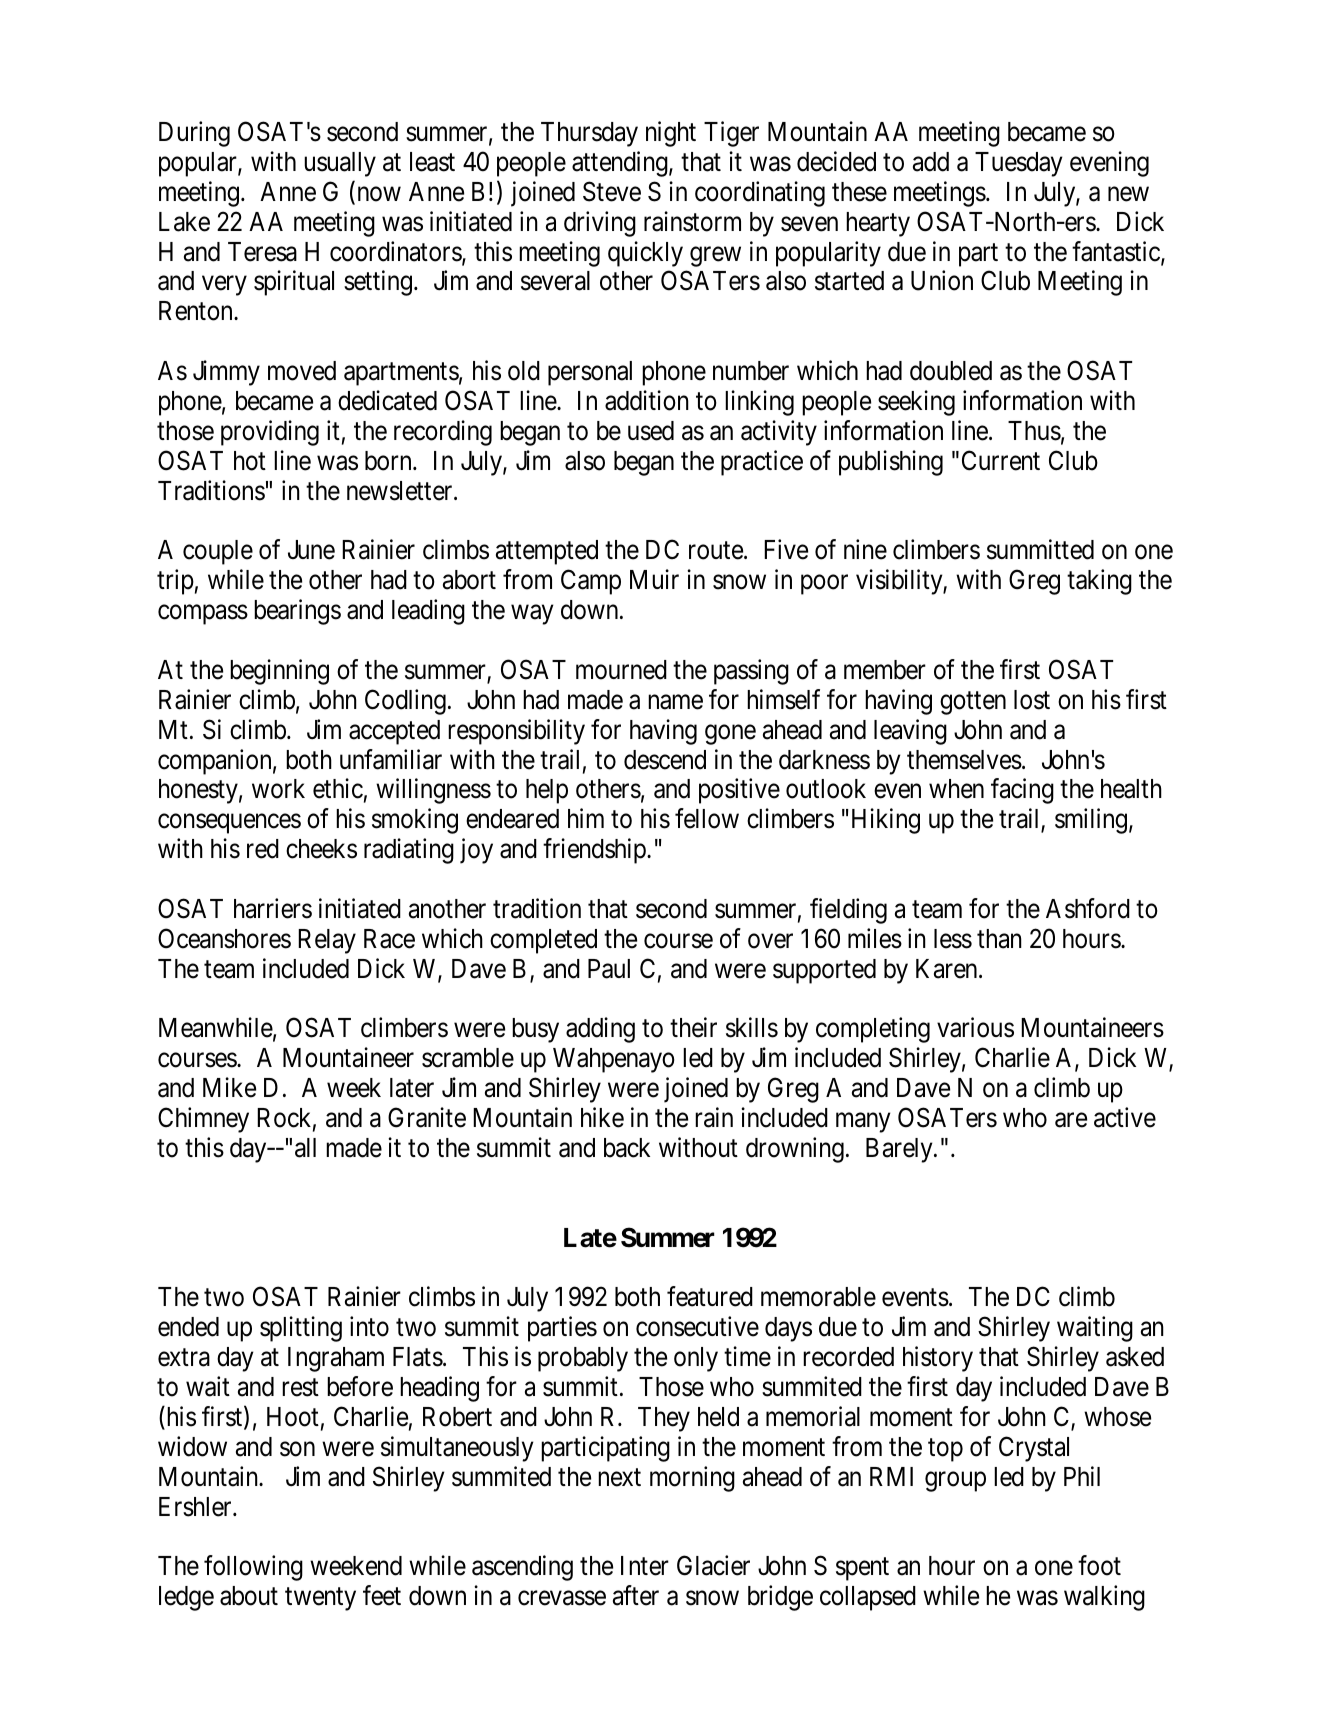 Image resolution: width=1337 pixels, height=1730 pixels. Describe the element at coordinates (340, 164) in the image. I see `usually` at that location.
